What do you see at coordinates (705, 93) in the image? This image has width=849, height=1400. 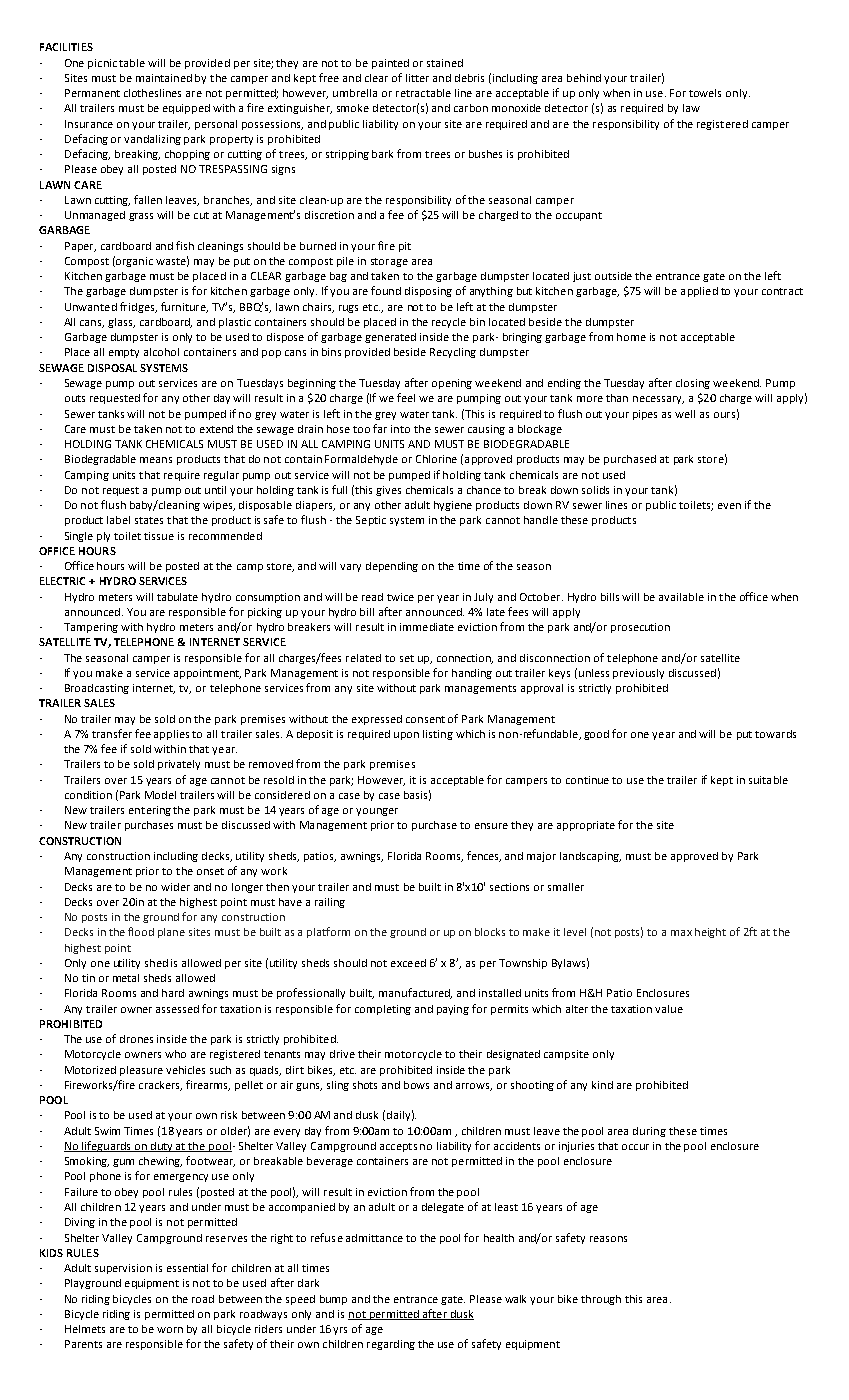 I see `towels` at bounding box center [705, 93].
